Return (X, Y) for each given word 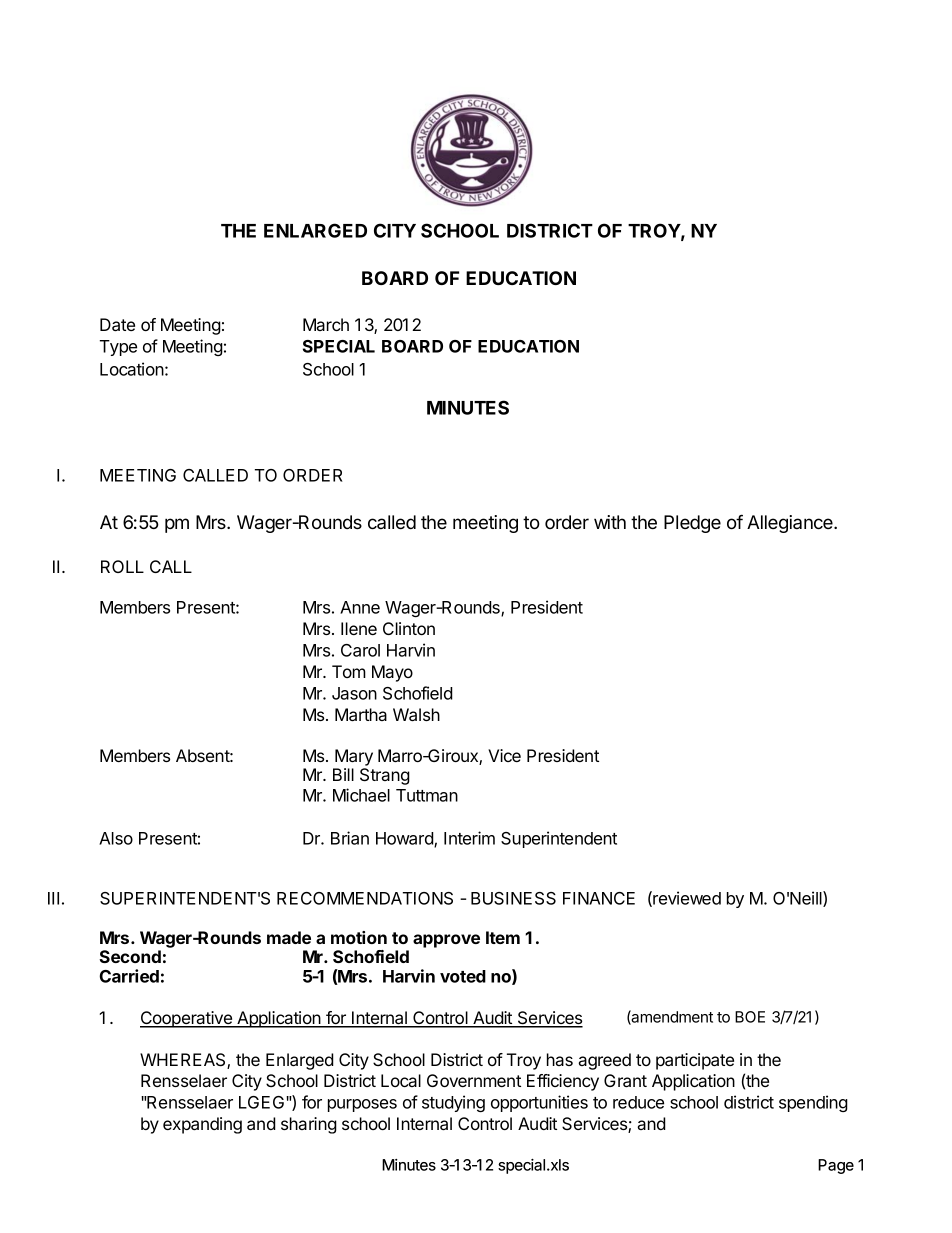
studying (453, 1103)
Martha (361, 714)
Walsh (416, 714)
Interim (469, 838)
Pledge (692, 524)
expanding (202, 1125)
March (326, 324)
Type (118, 348)
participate (695, 1061)
